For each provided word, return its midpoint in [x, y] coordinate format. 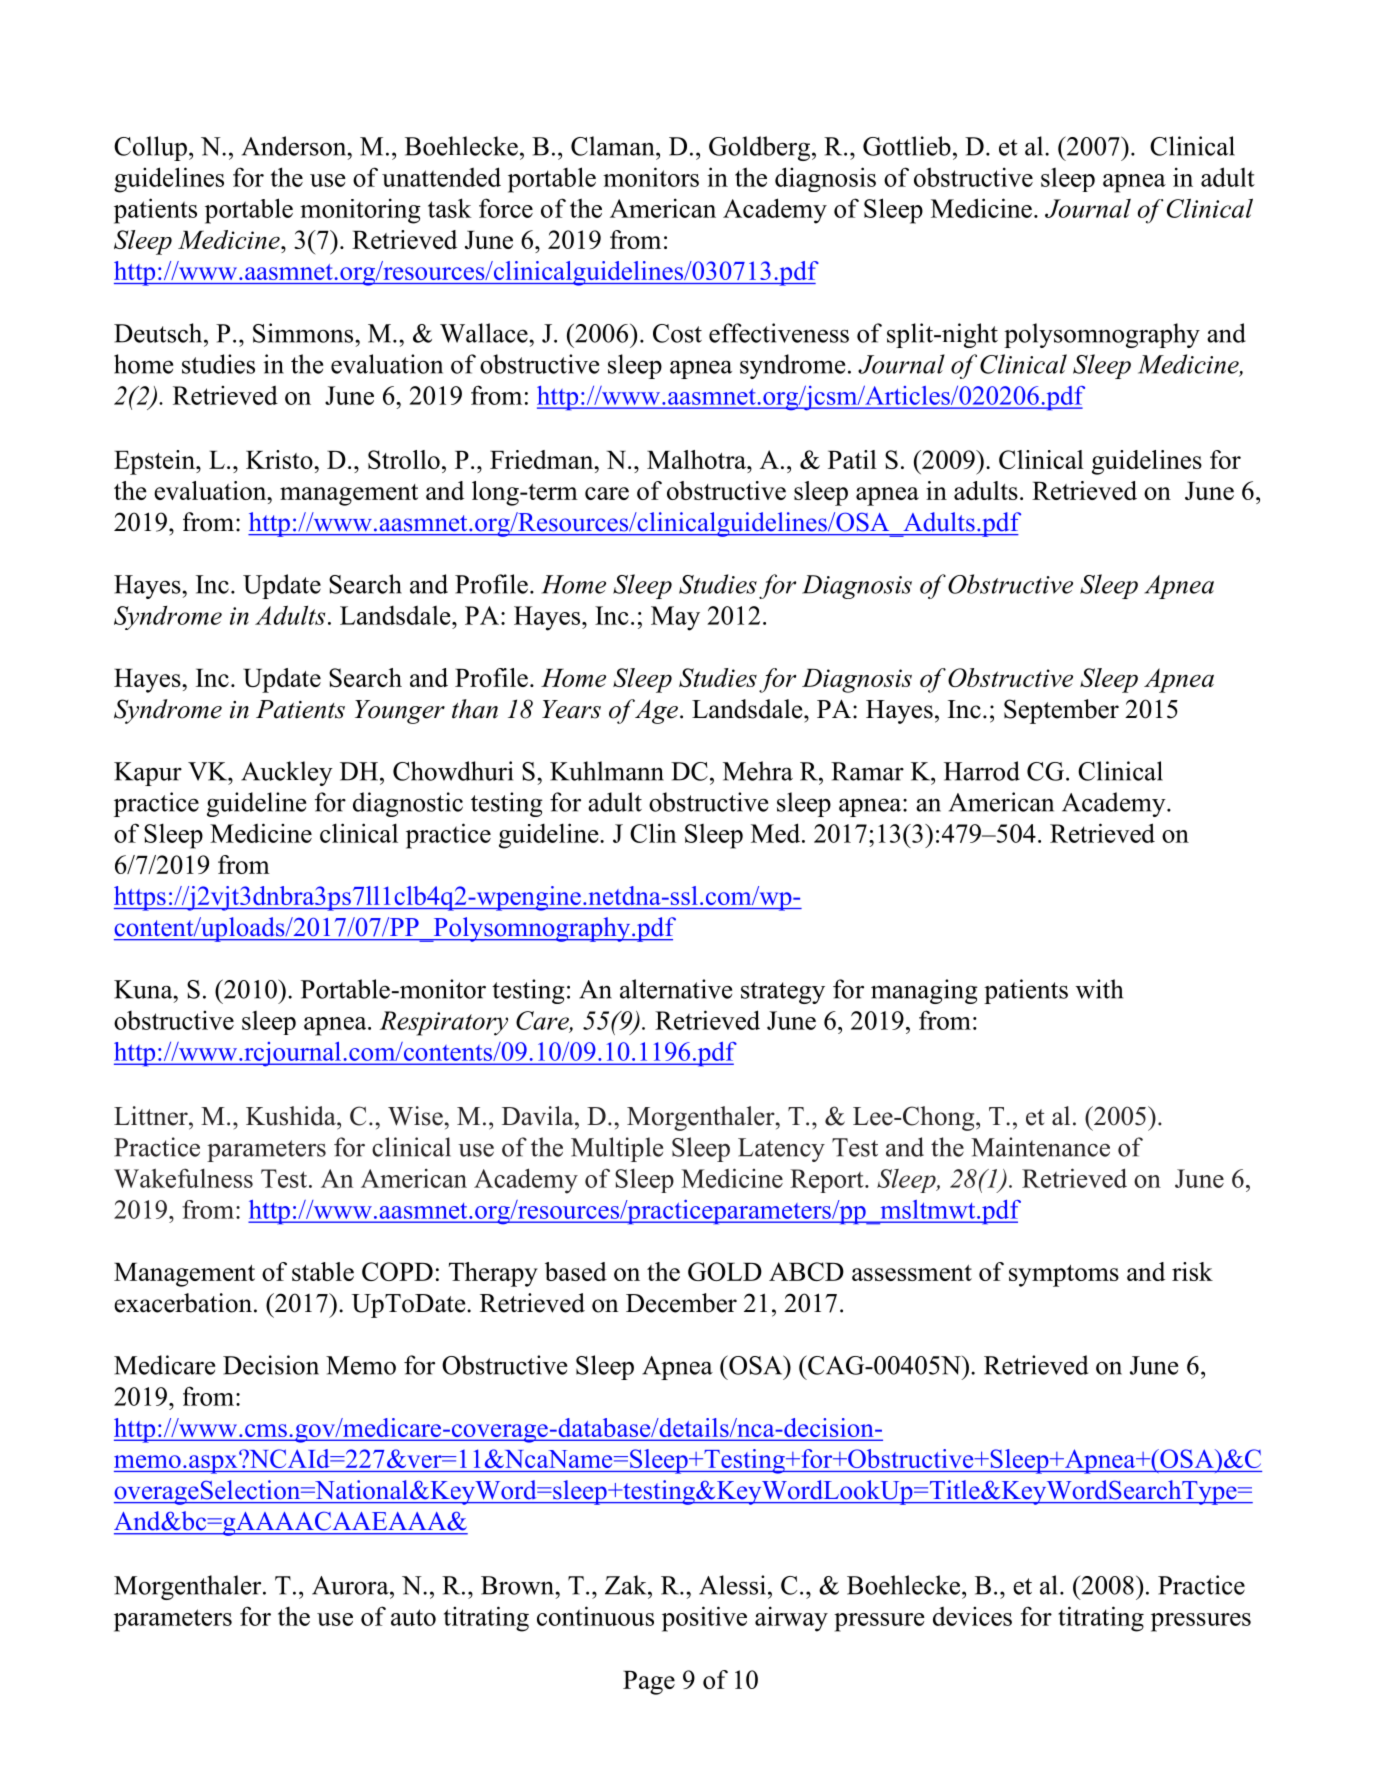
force [506, 208]
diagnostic [408, 804]
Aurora [351, 1585]
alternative [676, 989]
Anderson [295, 146]
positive [704, 1619]
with [1099, 989]
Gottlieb [907, 146]
